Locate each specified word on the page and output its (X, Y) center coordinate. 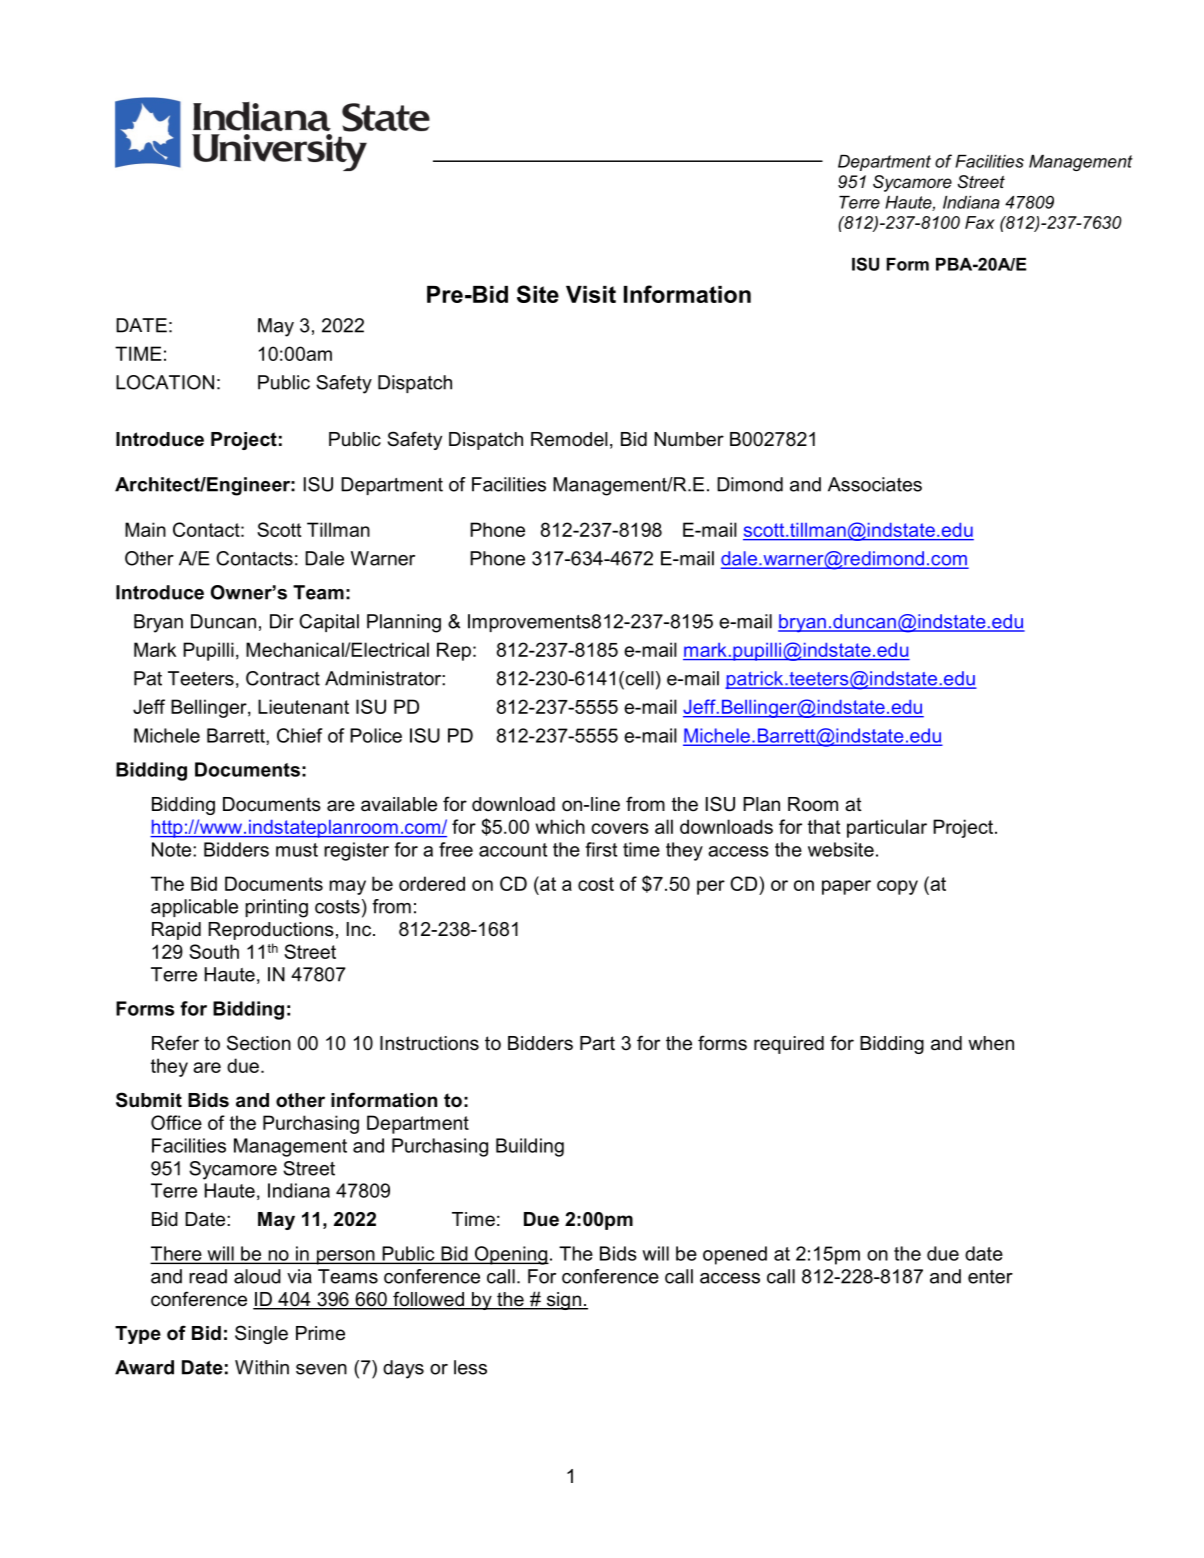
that (824, 826)
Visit (591, 294)
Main (145, 529)
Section (259, 1043)
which (560, 826)
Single (261, 1334)
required (789, 1045)
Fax (980, 222)
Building (530, 1147)
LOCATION (165, 382)
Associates (875, 484)
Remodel (569, 439)
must (297, 850)
